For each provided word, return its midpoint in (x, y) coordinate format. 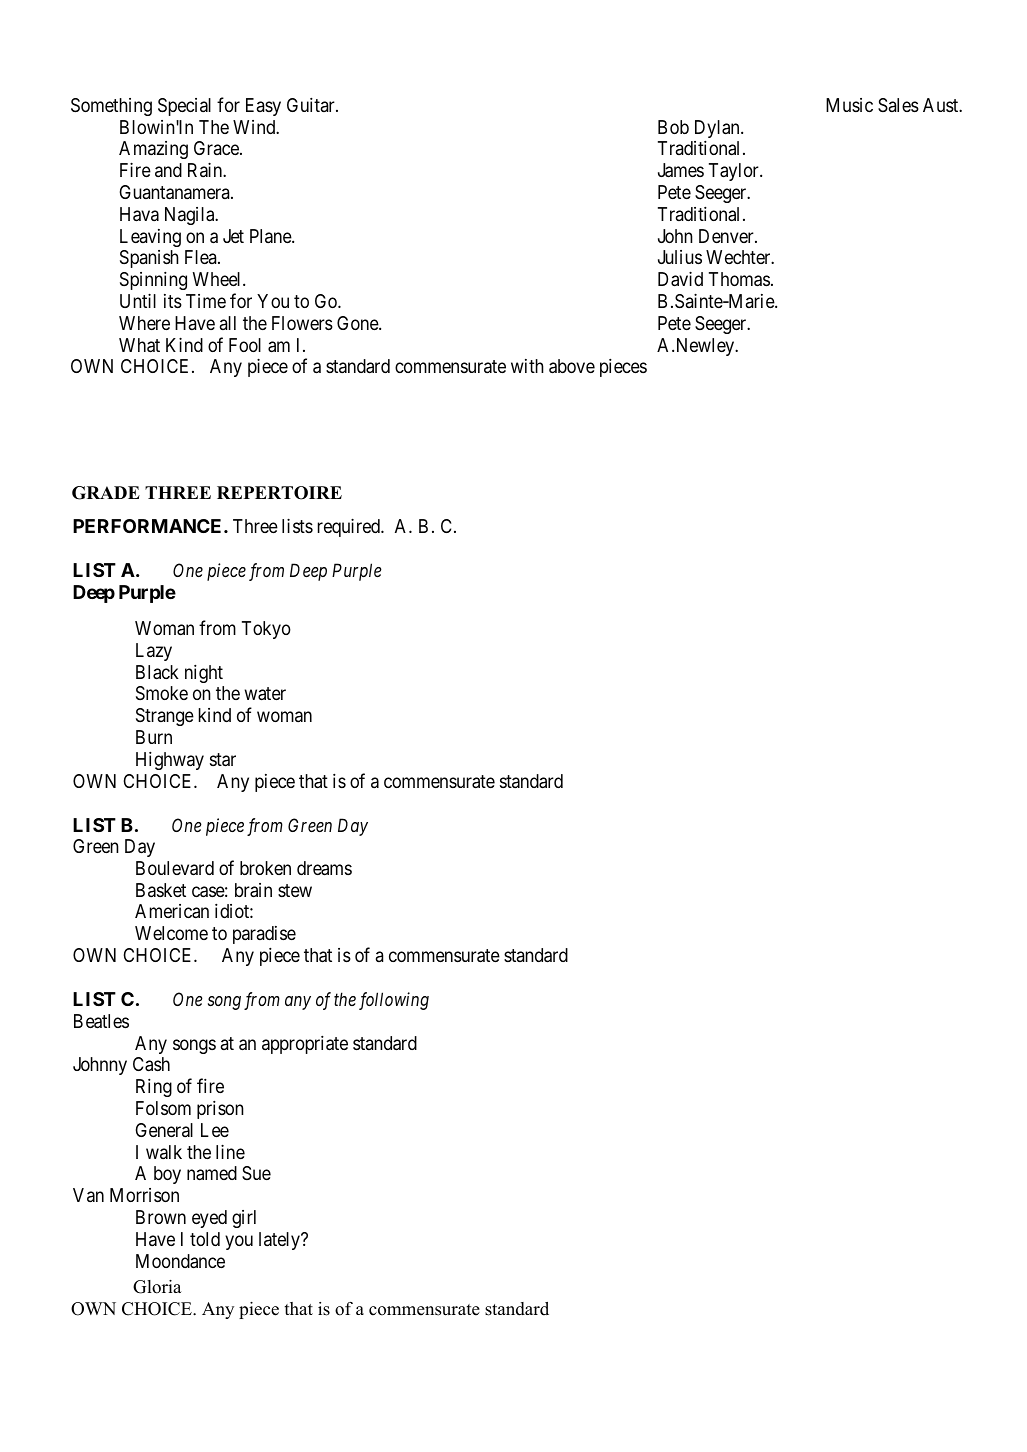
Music (849, 105)
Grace (217, 148)
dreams (324, 868)
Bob (673, 127)
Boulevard (175, 868)
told (205, 1239)
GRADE (106, 493)
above (572, 366)
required (350, 527)
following (394, 1001)
